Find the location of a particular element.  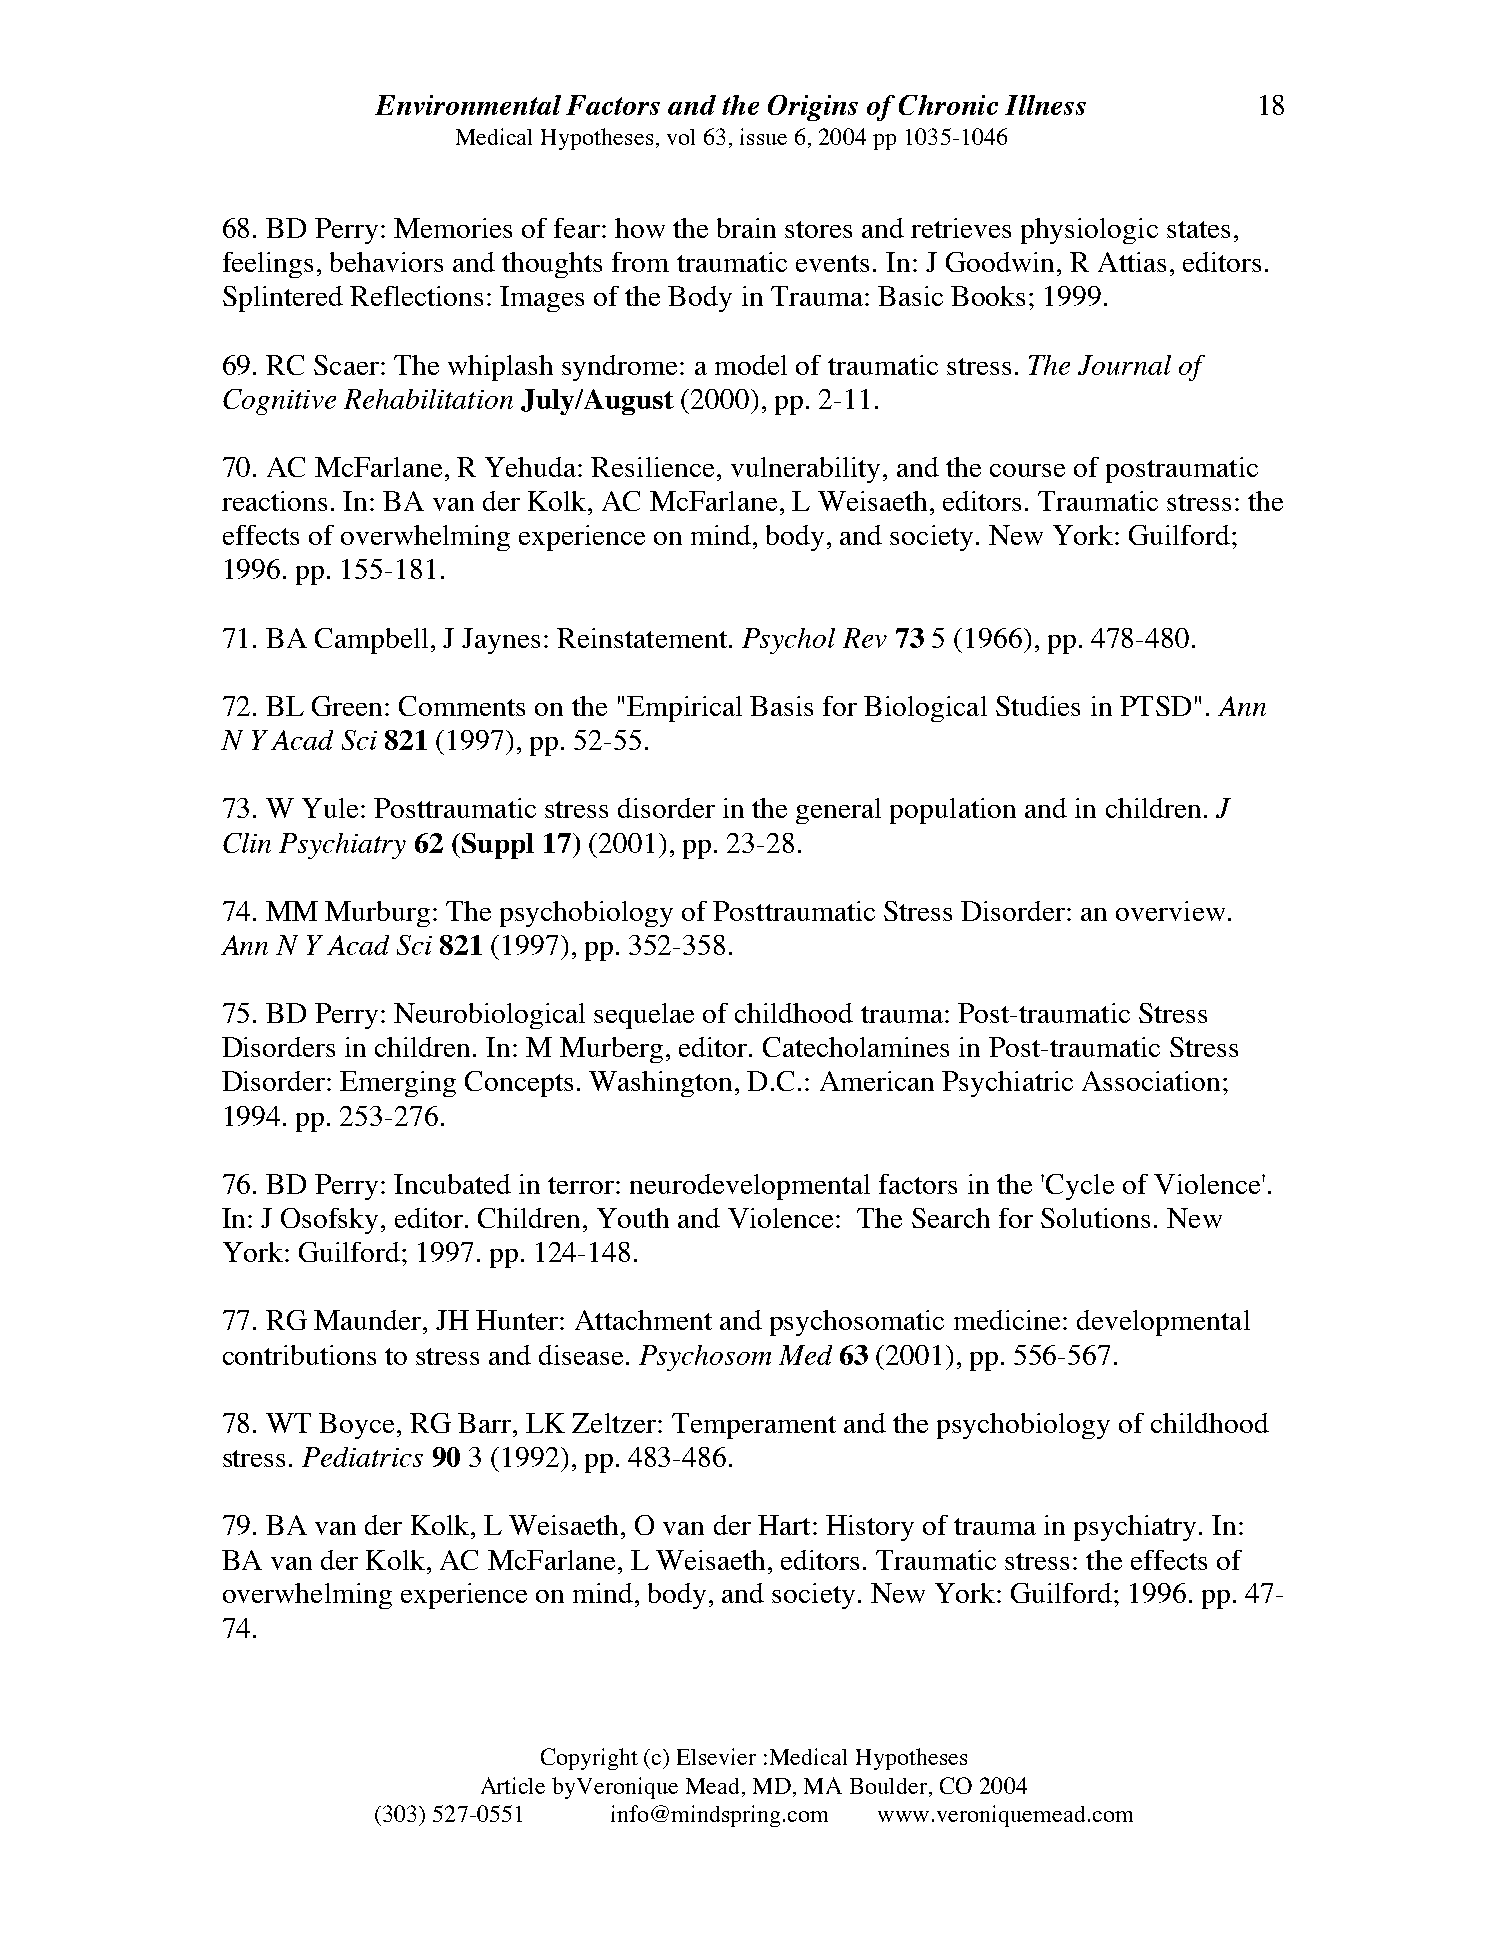

Maunder is located at coordinates (369, 1320).
